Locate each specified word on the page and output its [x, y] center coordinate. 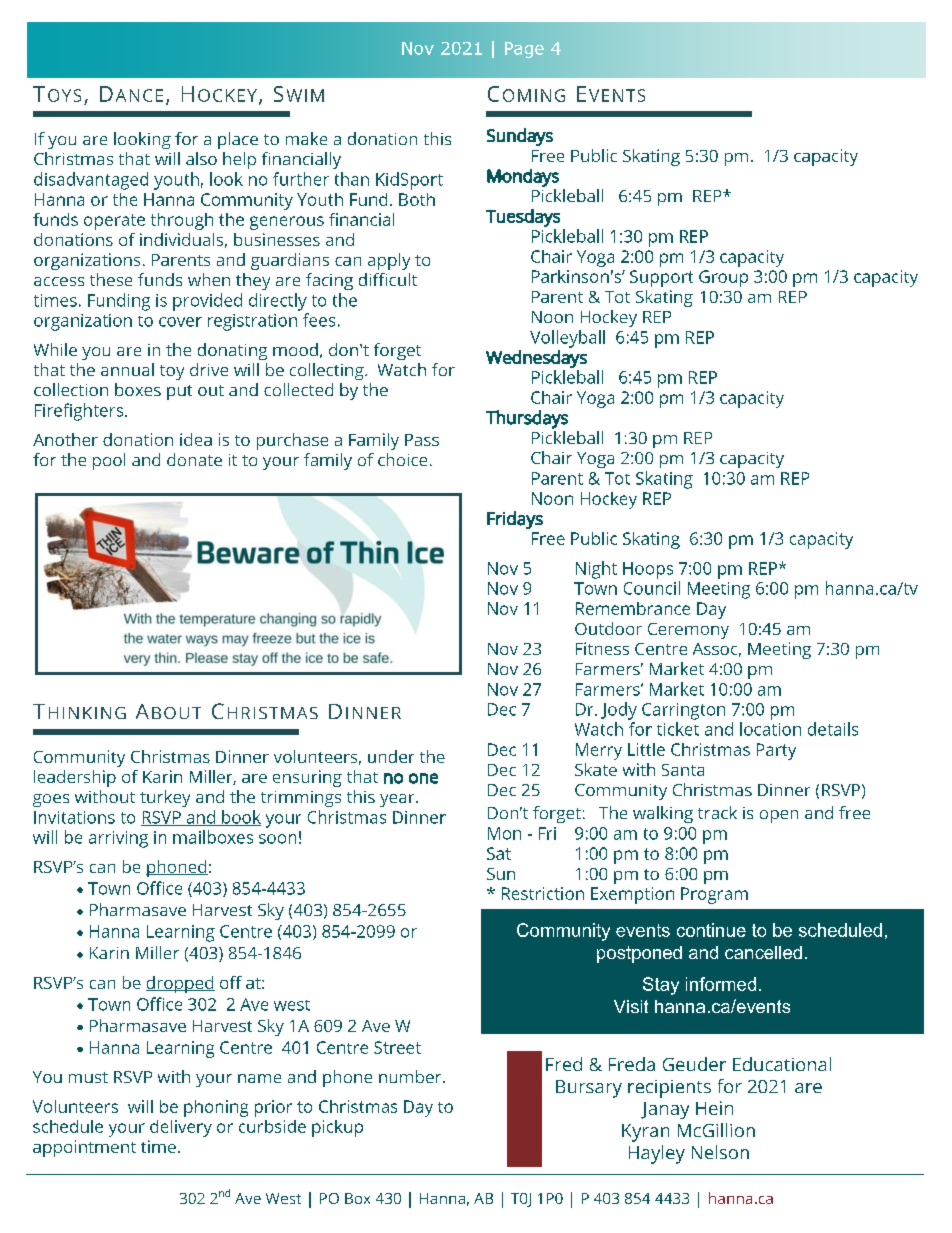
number [411, 1076]
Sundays [520, 137]
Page [524, 50]
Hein [714, 1108]
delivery [181, 1128]
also [201, 158]
